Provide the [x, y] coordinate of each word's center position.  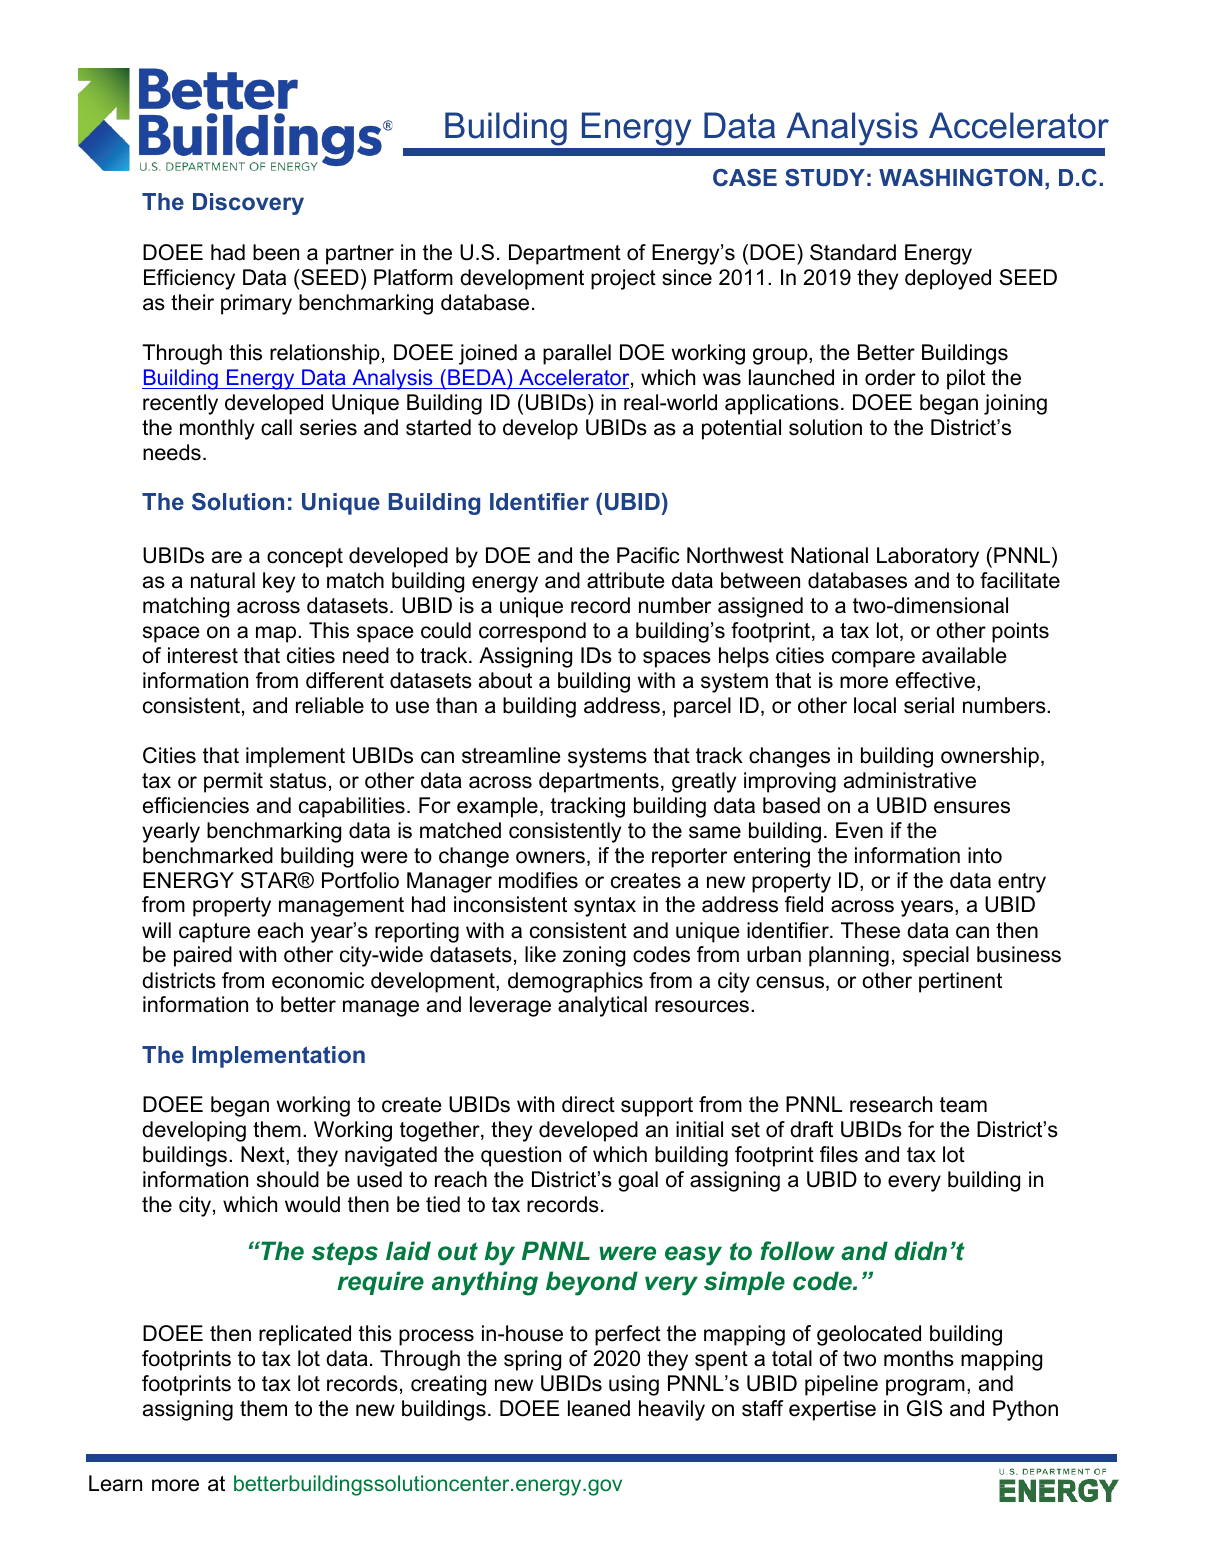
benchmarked [208, 855]
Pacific [648, 555]
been [276, 252]
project [623, 279]
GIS [924, 1408]
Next [264, 1155]
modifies [538, 880]
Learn [115, 1483]
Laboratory [928, 557]
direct [588, 1104]
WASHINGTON [960, 178]
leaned [599, 1408]
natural [223, 580]
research [891, 1104]
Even [859, 830]
